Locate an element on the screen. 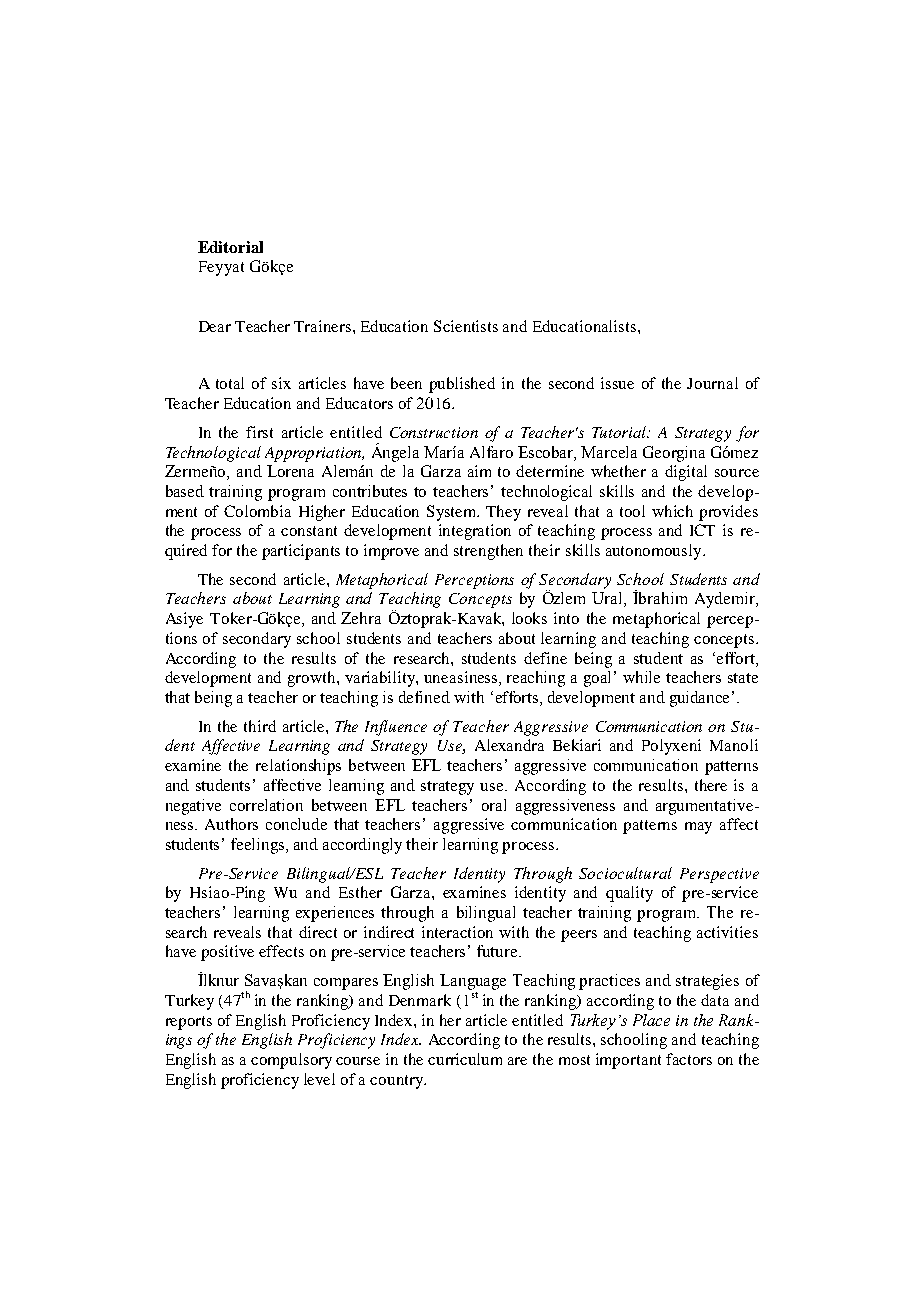 This screenshot has width=924, height=1308. there is located at coordinates (711, 785).
